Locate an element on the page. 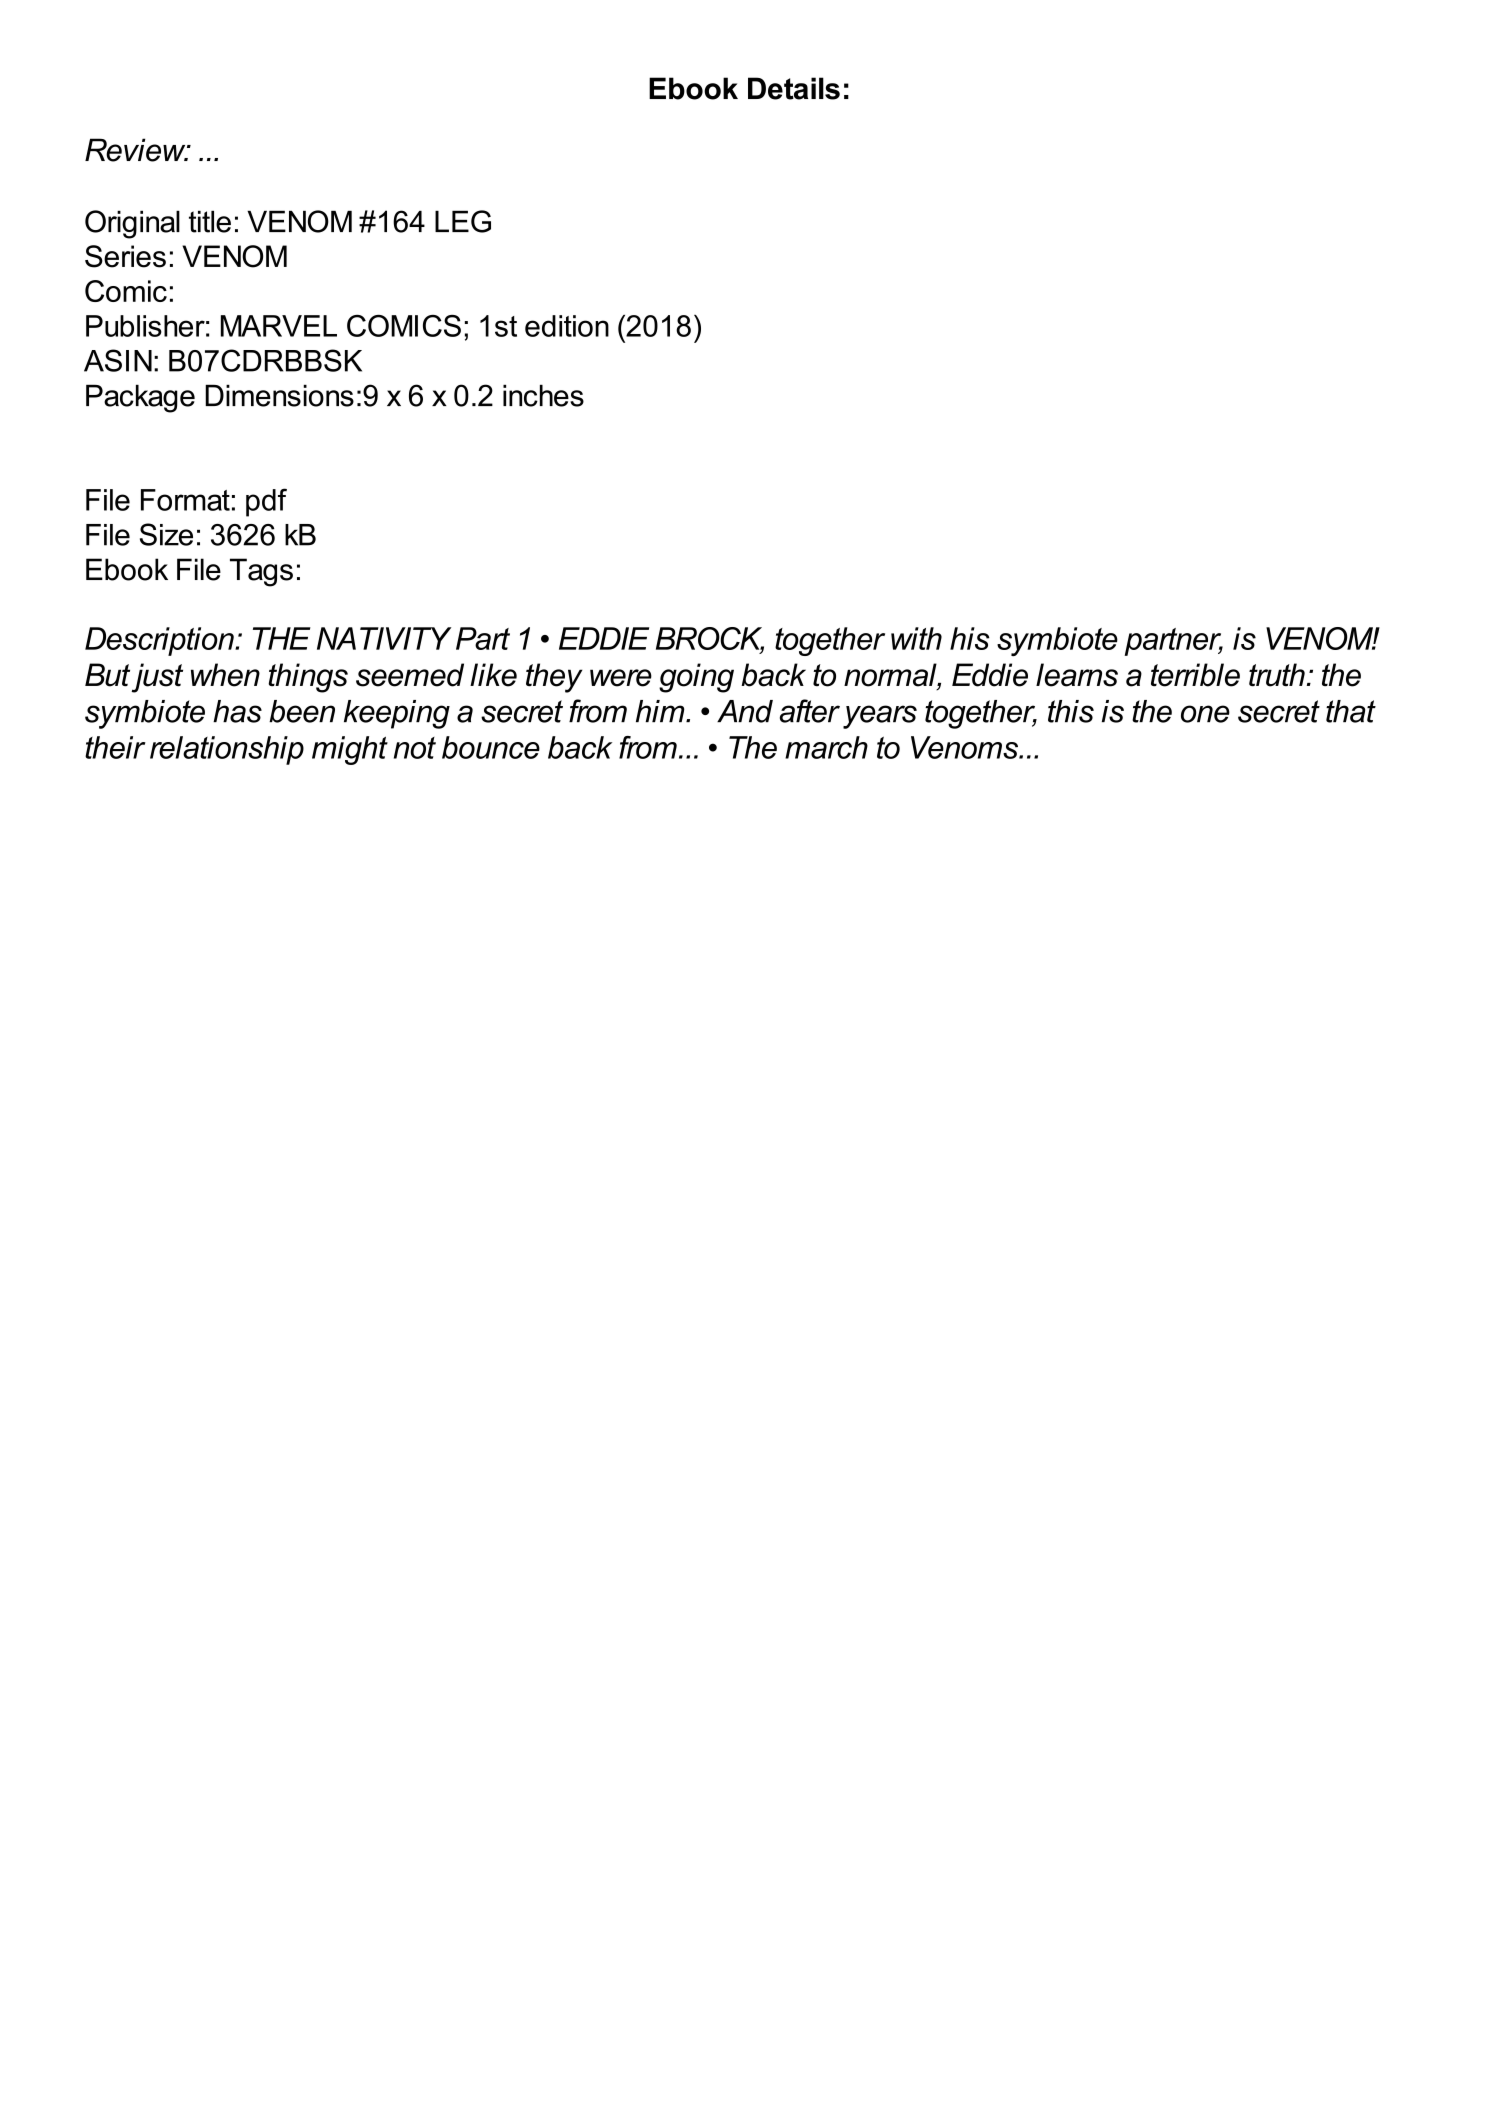 The width and height of the image is (1500, 2122). LEG is located at coordinates (463, 221).
